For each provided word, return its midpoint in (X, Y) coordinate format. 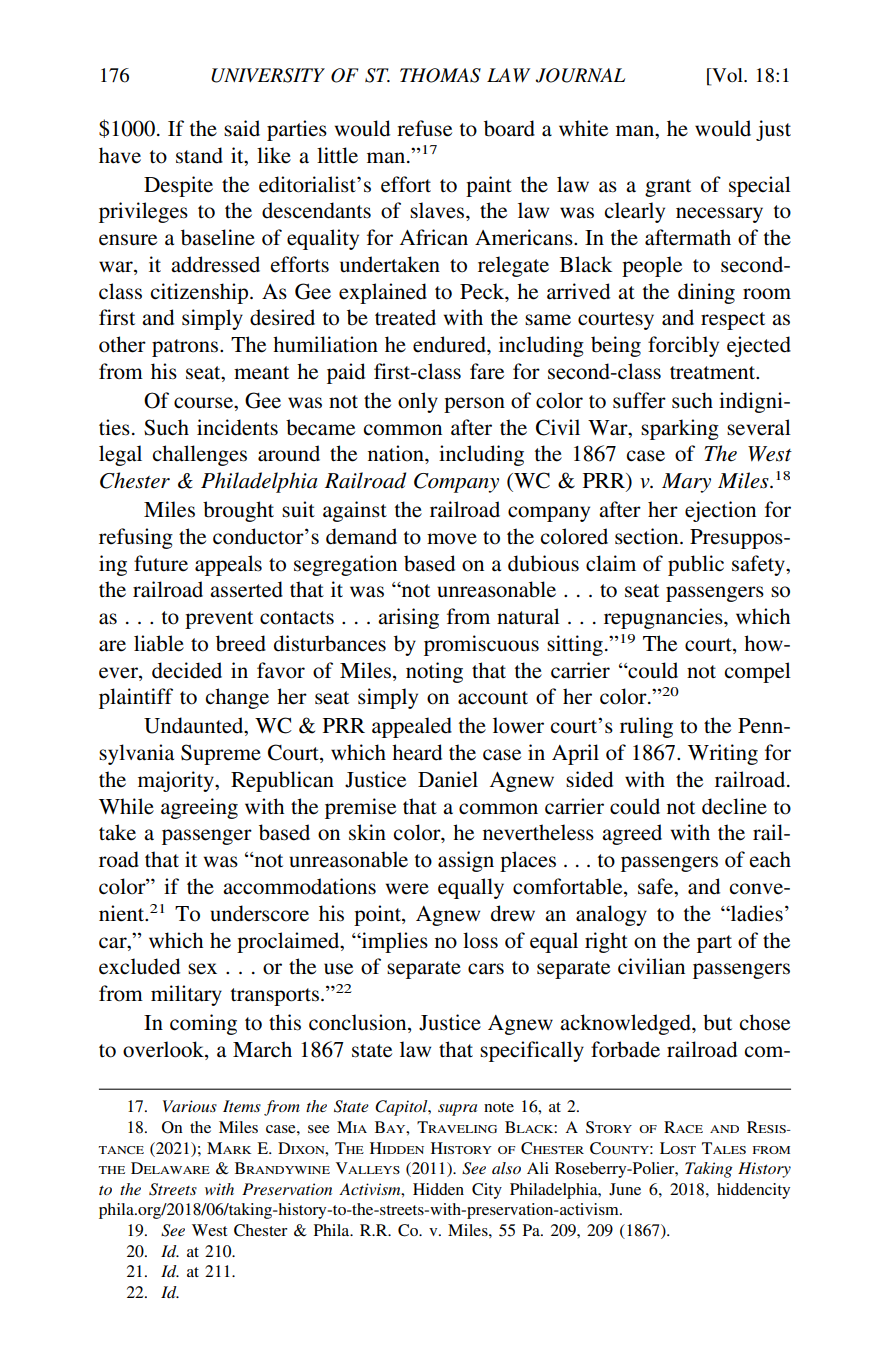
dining (706, 293)
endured (450, 344)
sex (202, 969)
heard (417, 752)
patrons (186, 348)
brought (238, 511)
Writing (723, 754)
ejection (720, 511)
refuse (424, 128)
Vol (727, 76)
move (452, 539)
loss (480, 940)
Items (242, 1106)
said (242, 128)
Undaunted (195, 726)
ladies (756, 913)
